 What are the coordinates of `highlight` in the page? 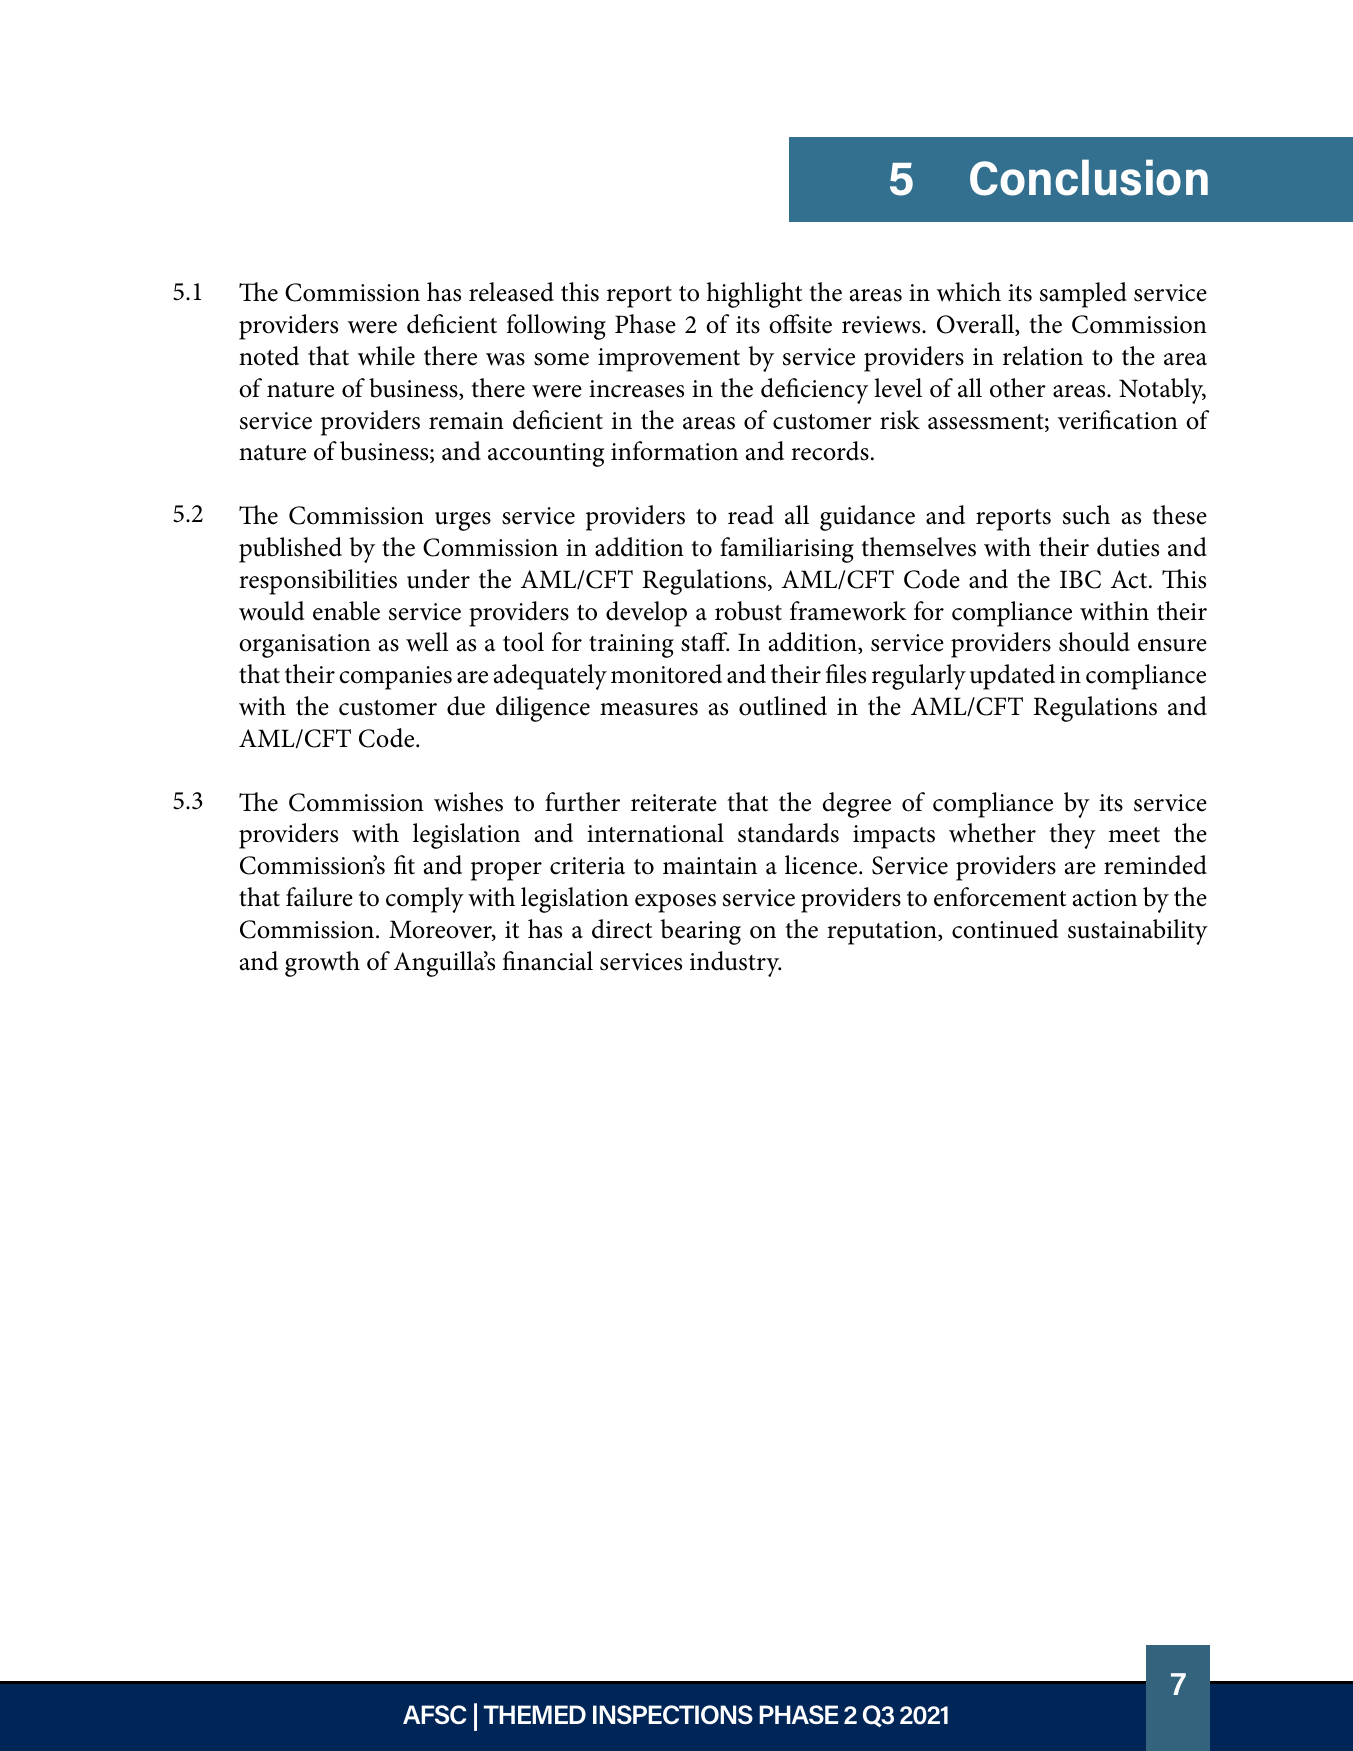 It's located at (754, 295).
